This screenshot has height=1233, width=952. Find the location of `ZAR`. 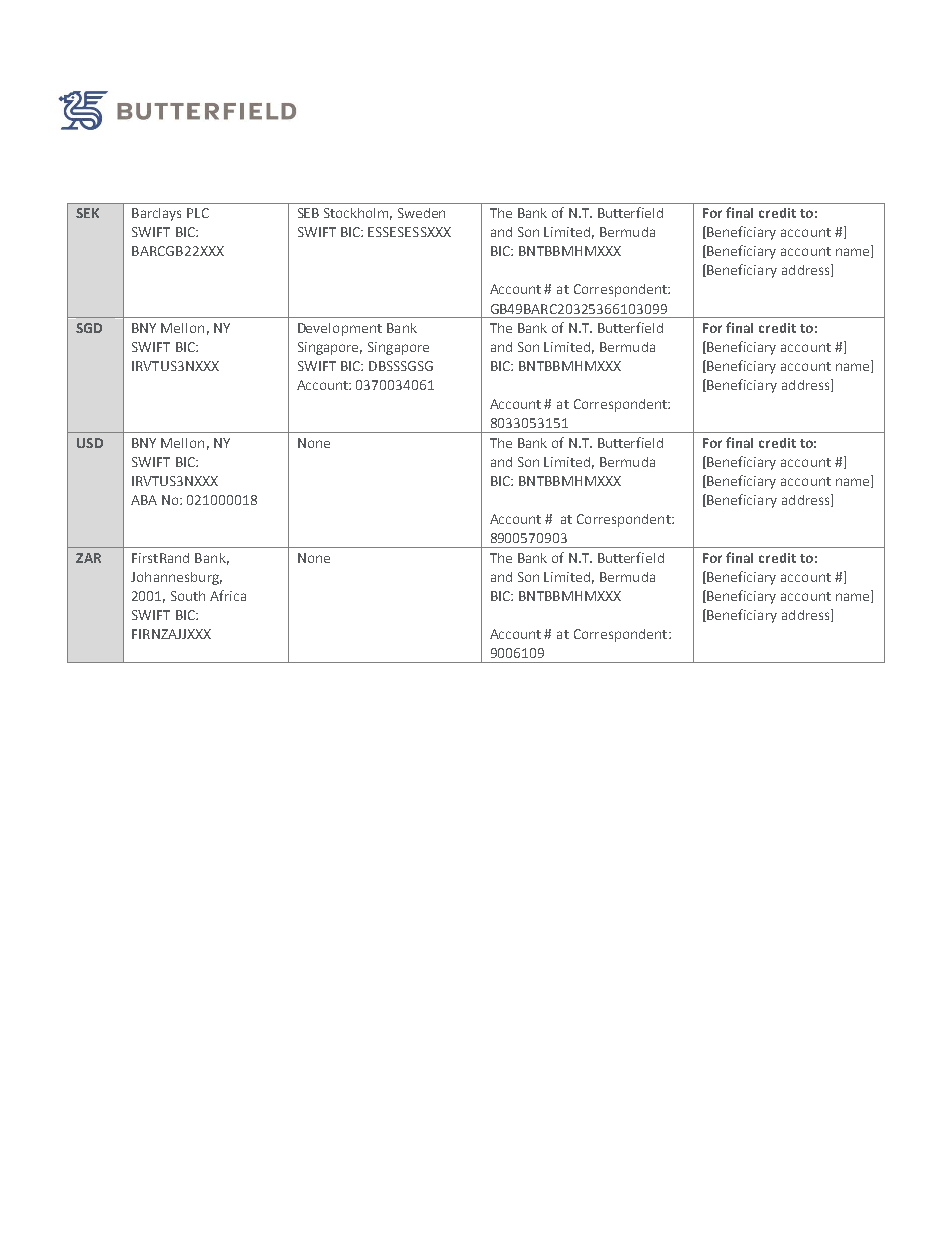

ZAR is located at coordinates (88, 558).
